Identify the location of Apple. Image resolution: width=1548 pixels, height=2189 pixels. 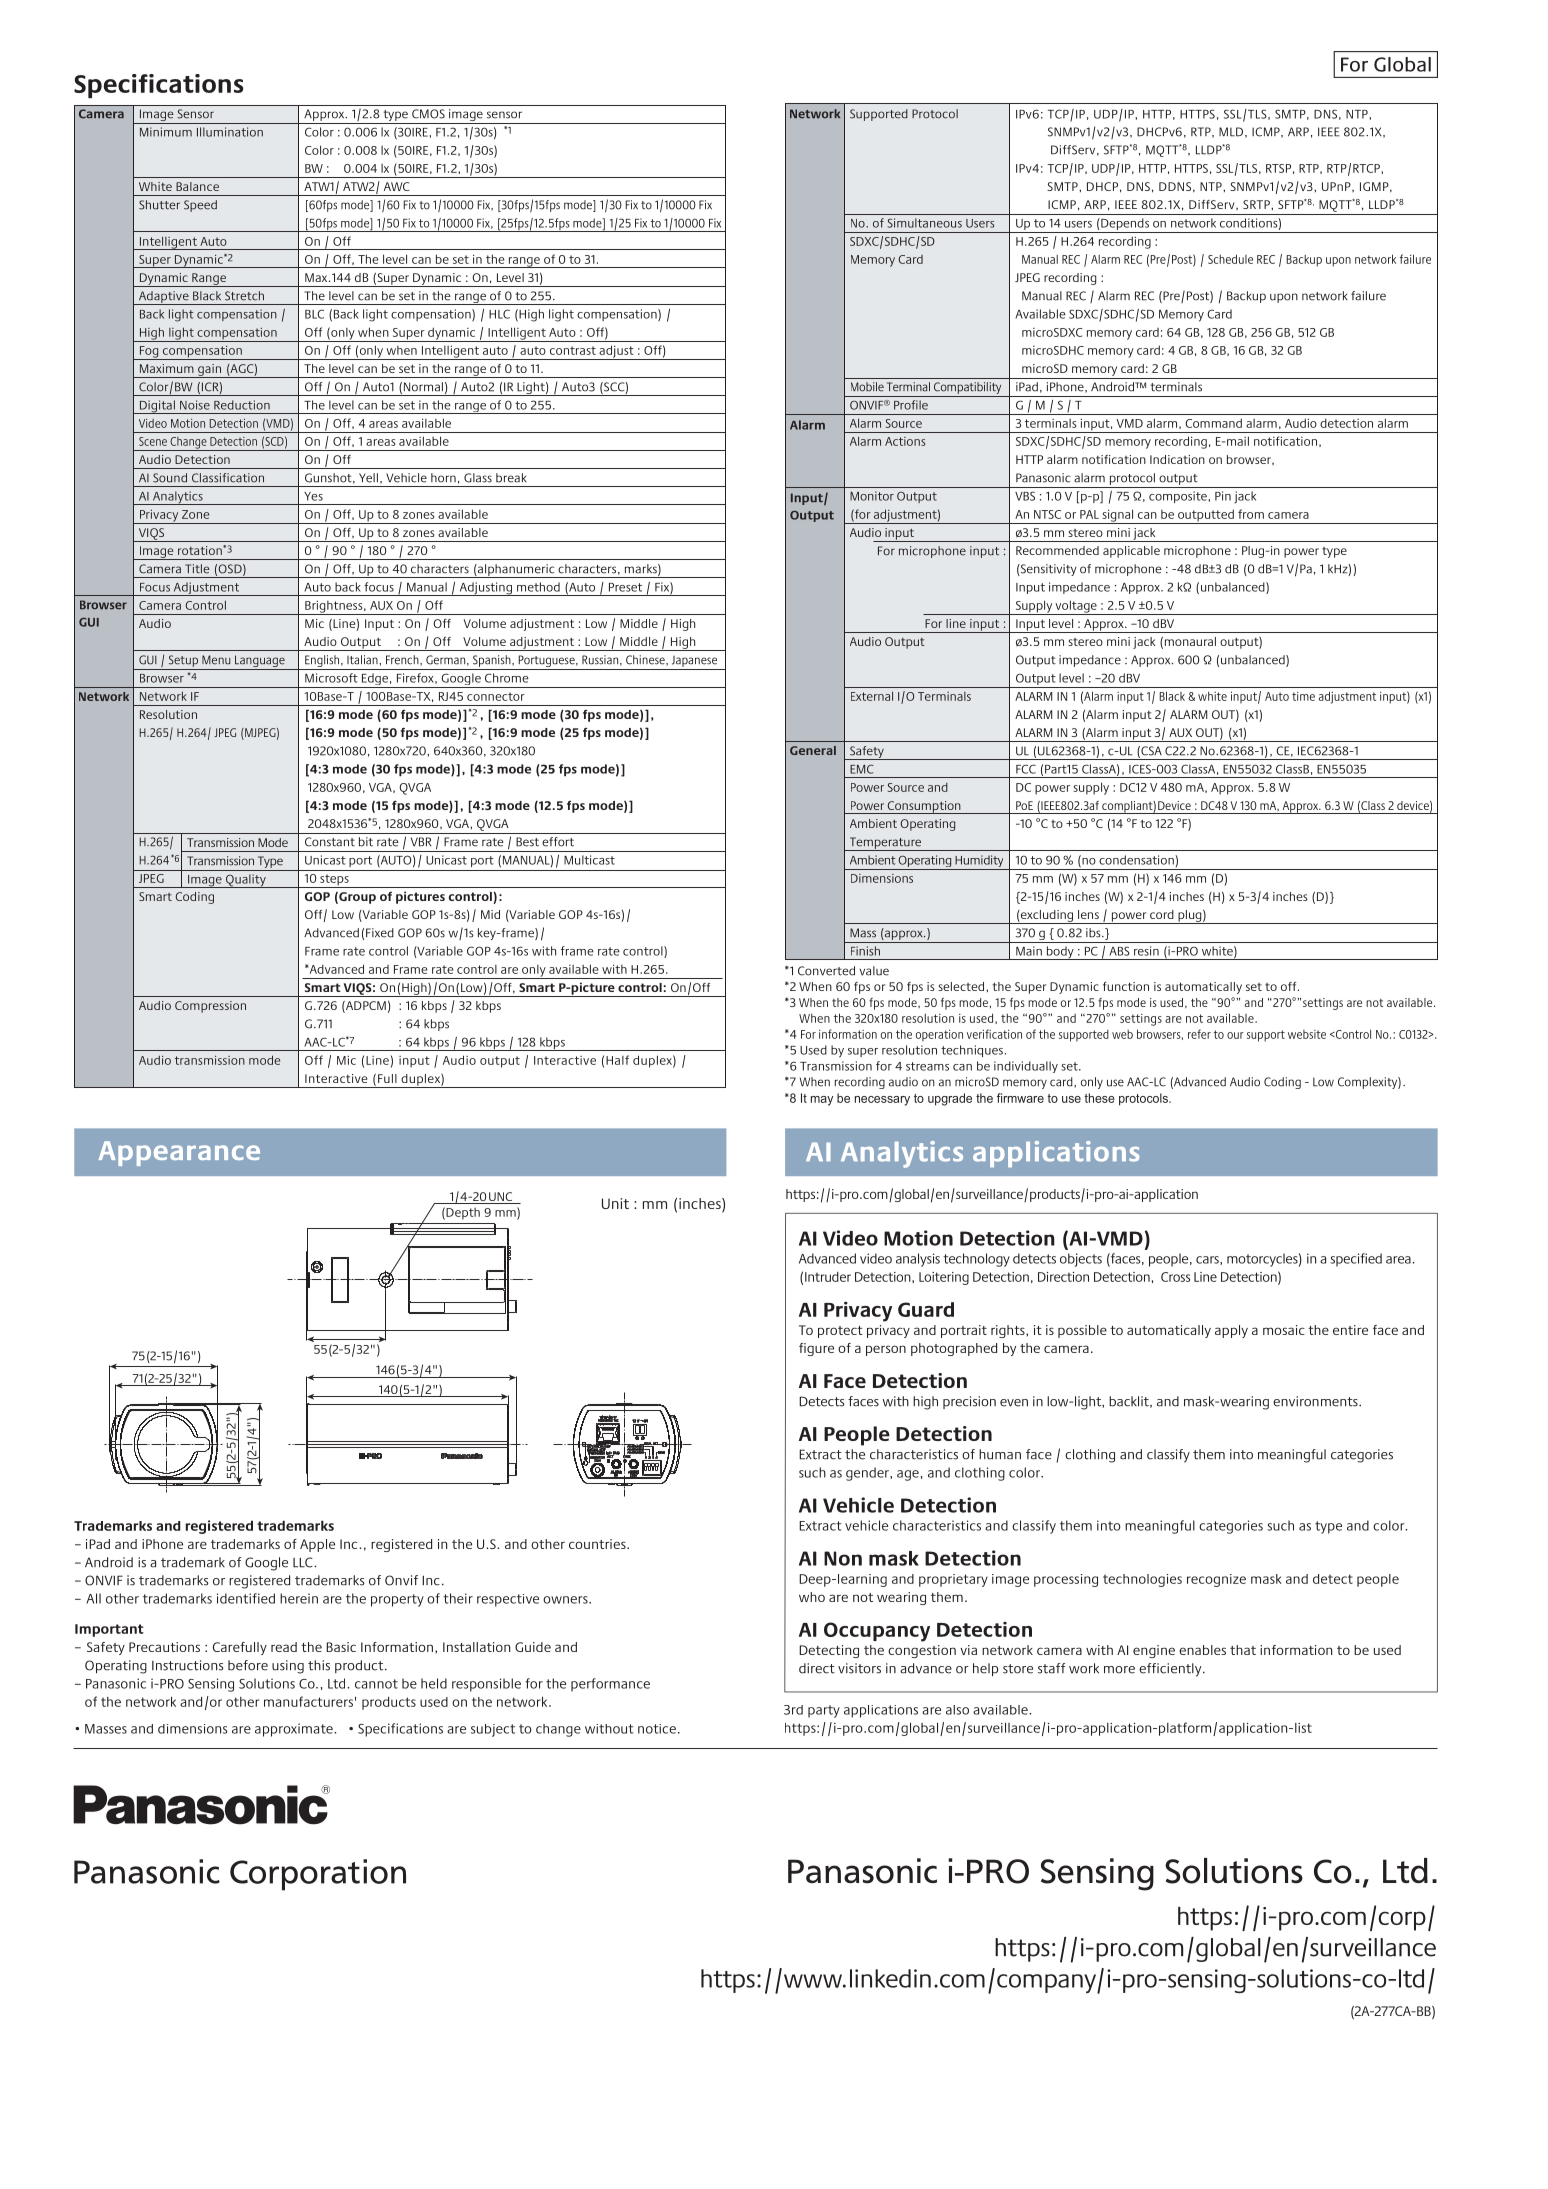
(317, 1545).
